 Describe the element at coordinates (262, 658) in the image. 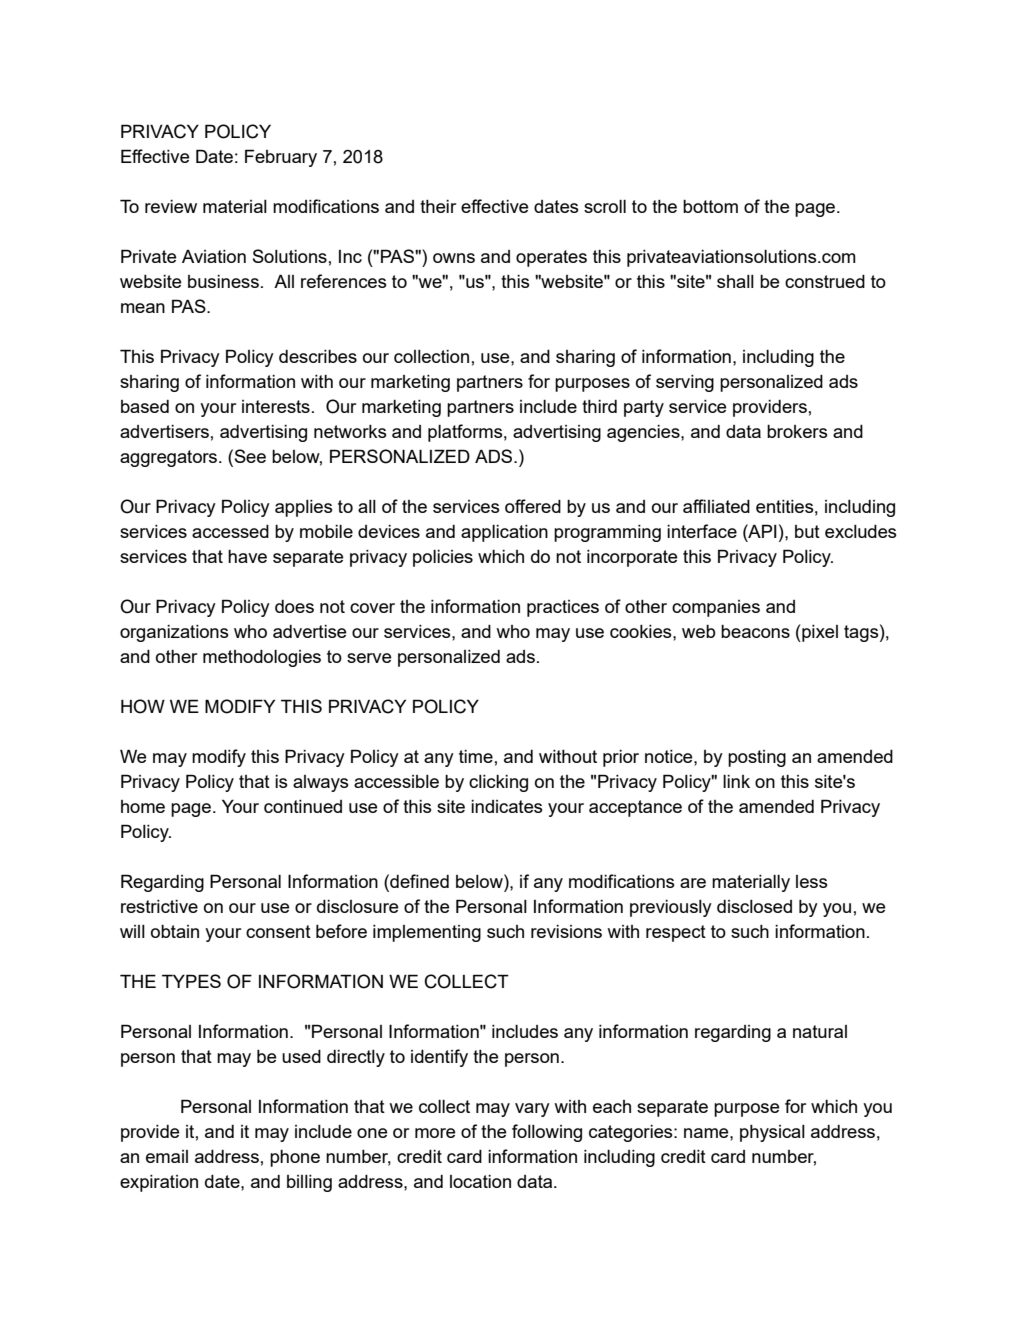

I see `methodologies` at that location.
